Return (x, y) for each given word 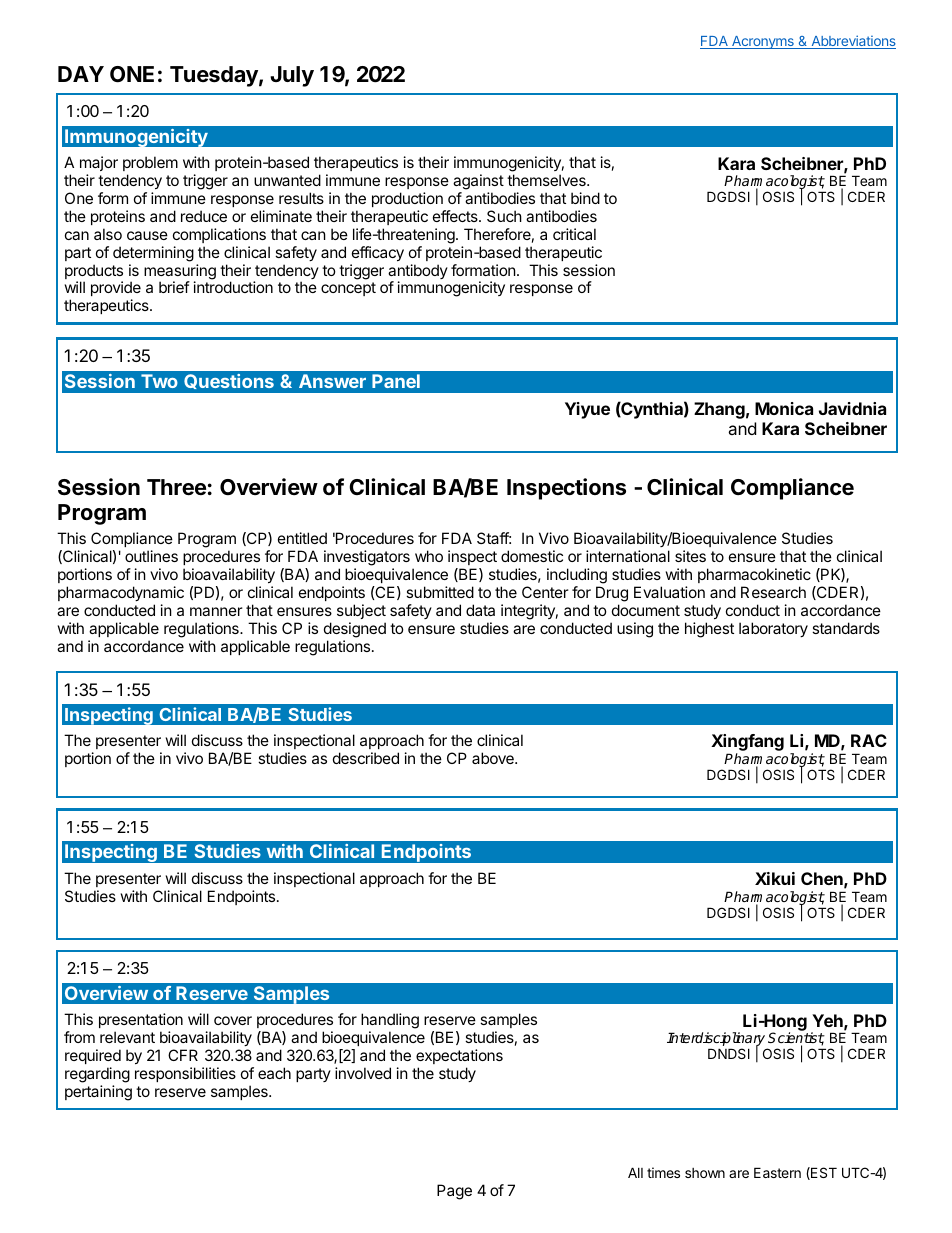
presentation (141, 1020)
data (480, 610)
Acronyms (763, 42)
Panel (396, 381)
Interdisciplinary (717, 1040)
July (292, 76)
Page (454, 1192)
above (494, 758)
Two (159, 381)
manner (216, 611)
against (478, 182)
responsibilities (185, 1074)
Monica (784, 408)
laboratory (773, 629)
